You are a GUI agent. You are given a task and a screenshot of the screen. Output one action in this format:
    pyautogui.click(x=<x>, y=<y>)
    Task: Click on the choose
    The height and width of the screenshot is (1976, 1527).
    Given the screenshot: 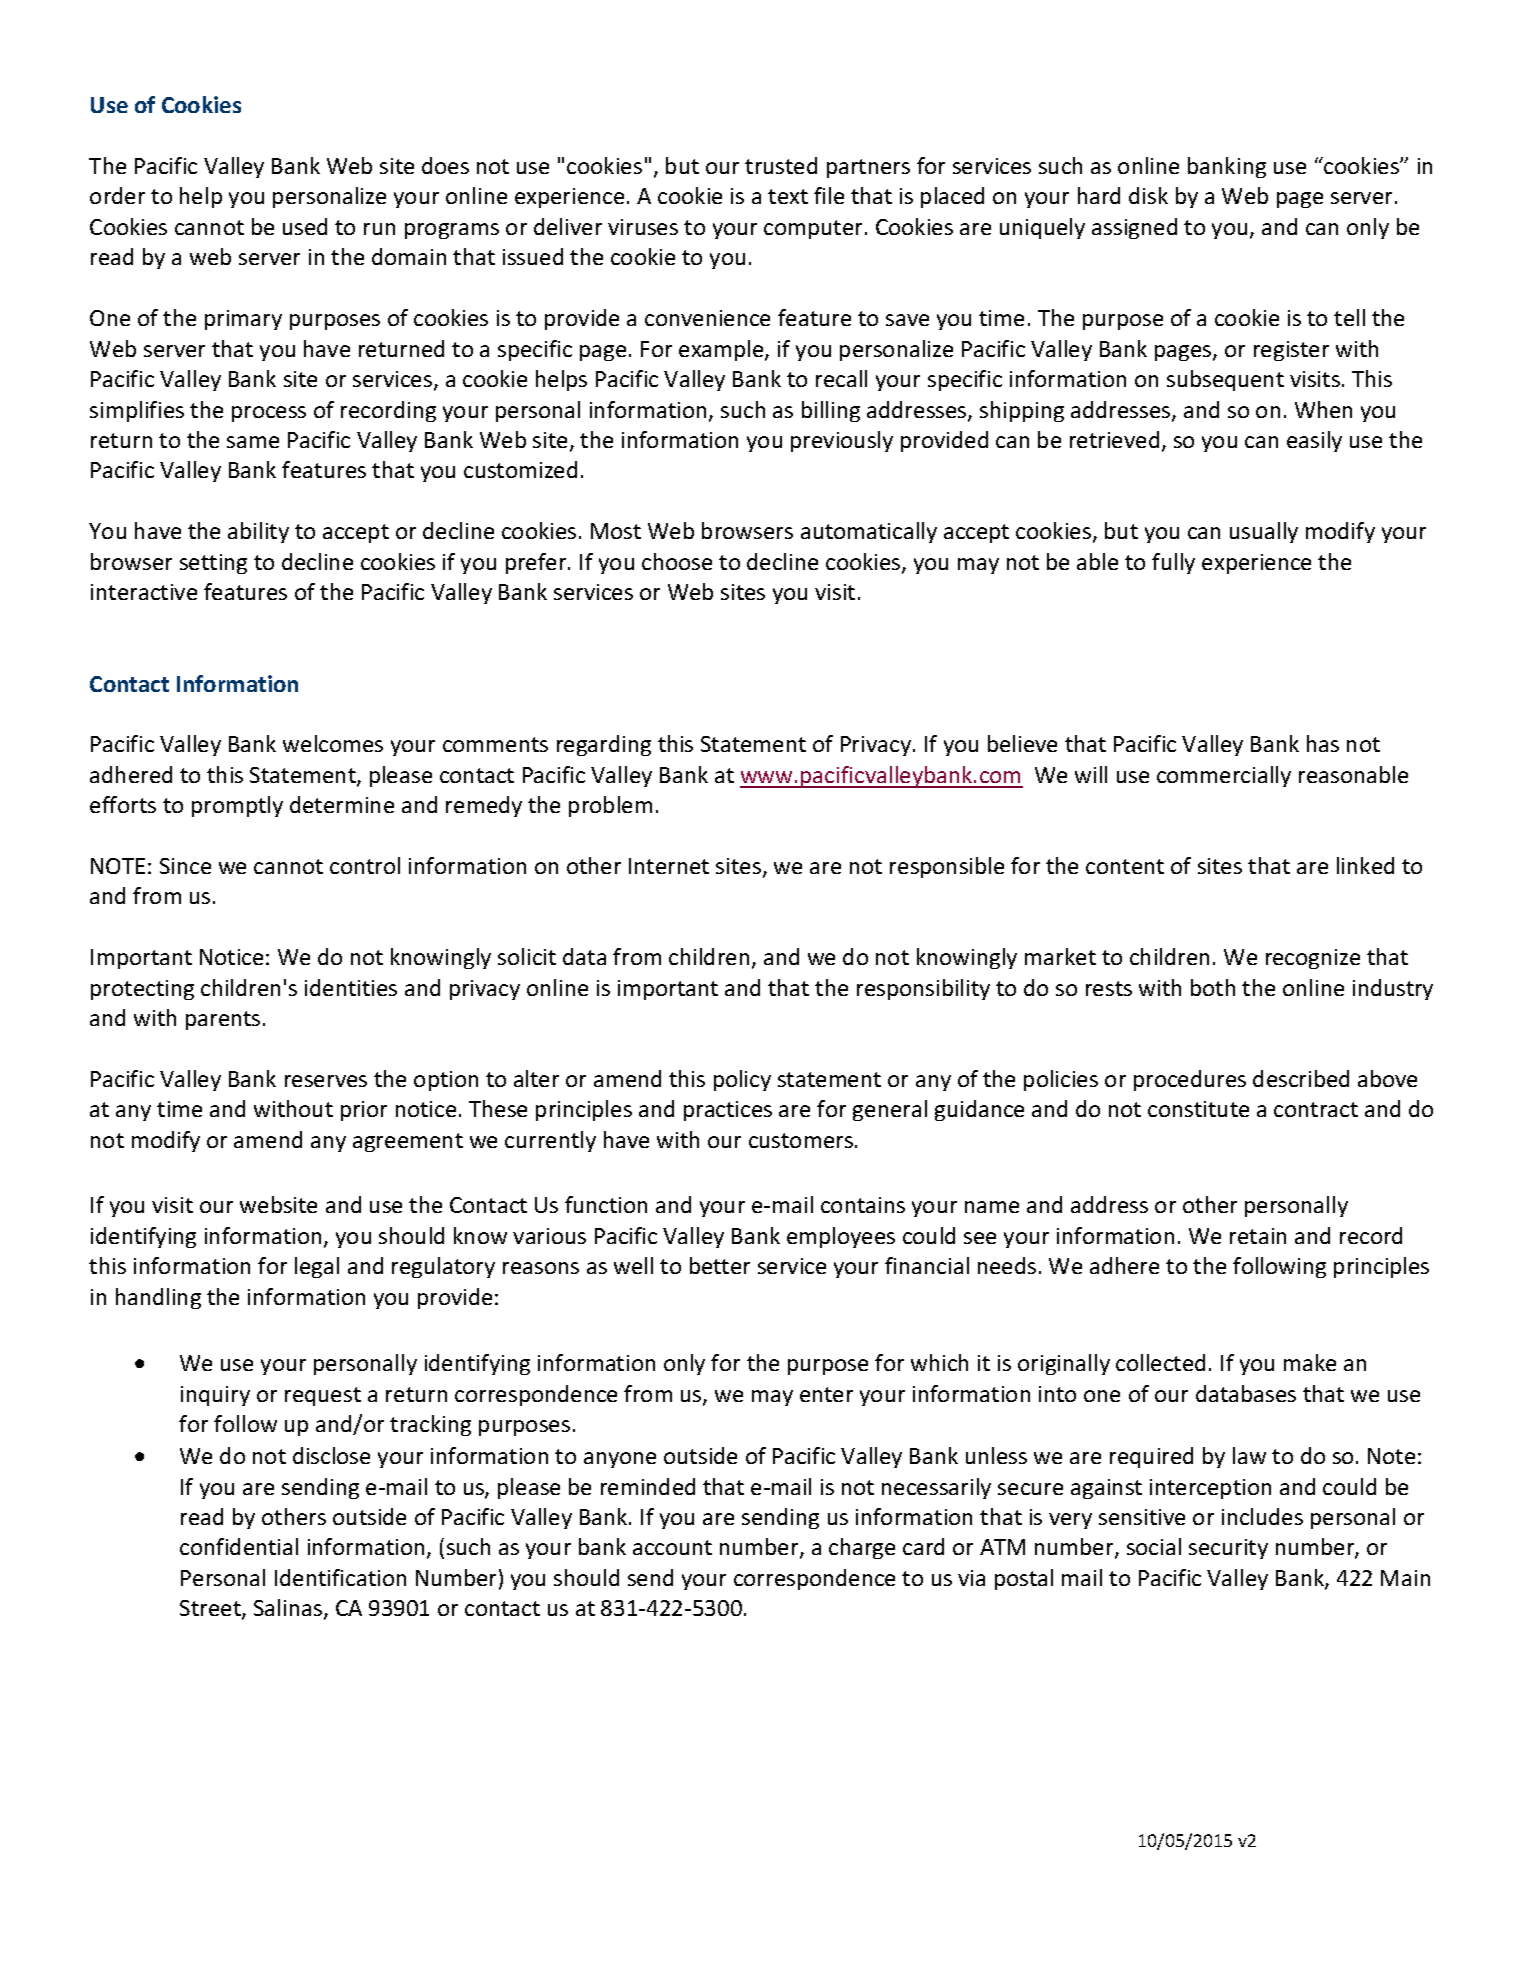 What is the action you would take?
    pyautogui.click(x=677, y=561)
